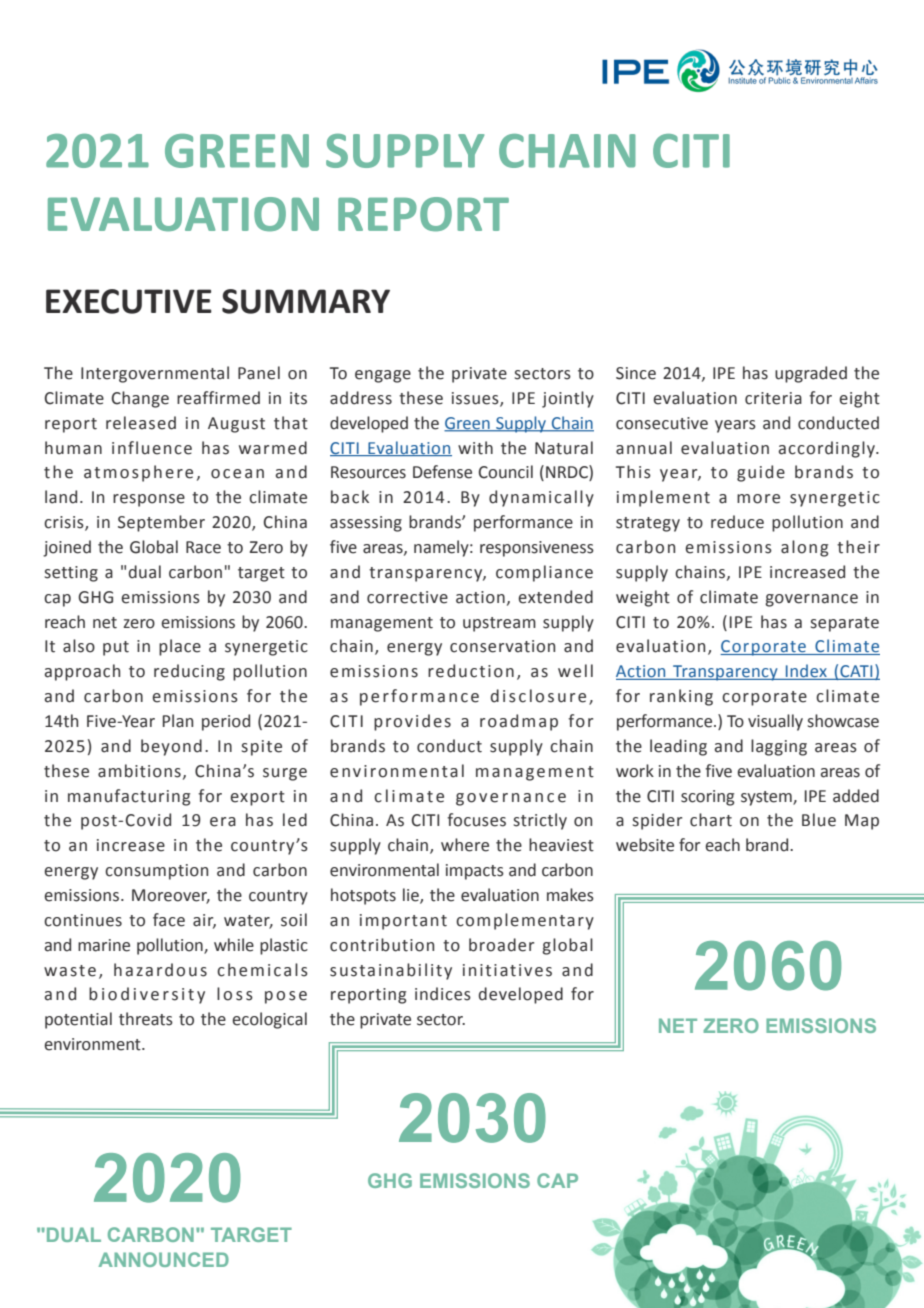 Image resolution: width=924 pixels, height=1308 pixels. What do you see at coordinates (139, 771) in the document?
I see `ambitions` at bounding box center [139, 771].
